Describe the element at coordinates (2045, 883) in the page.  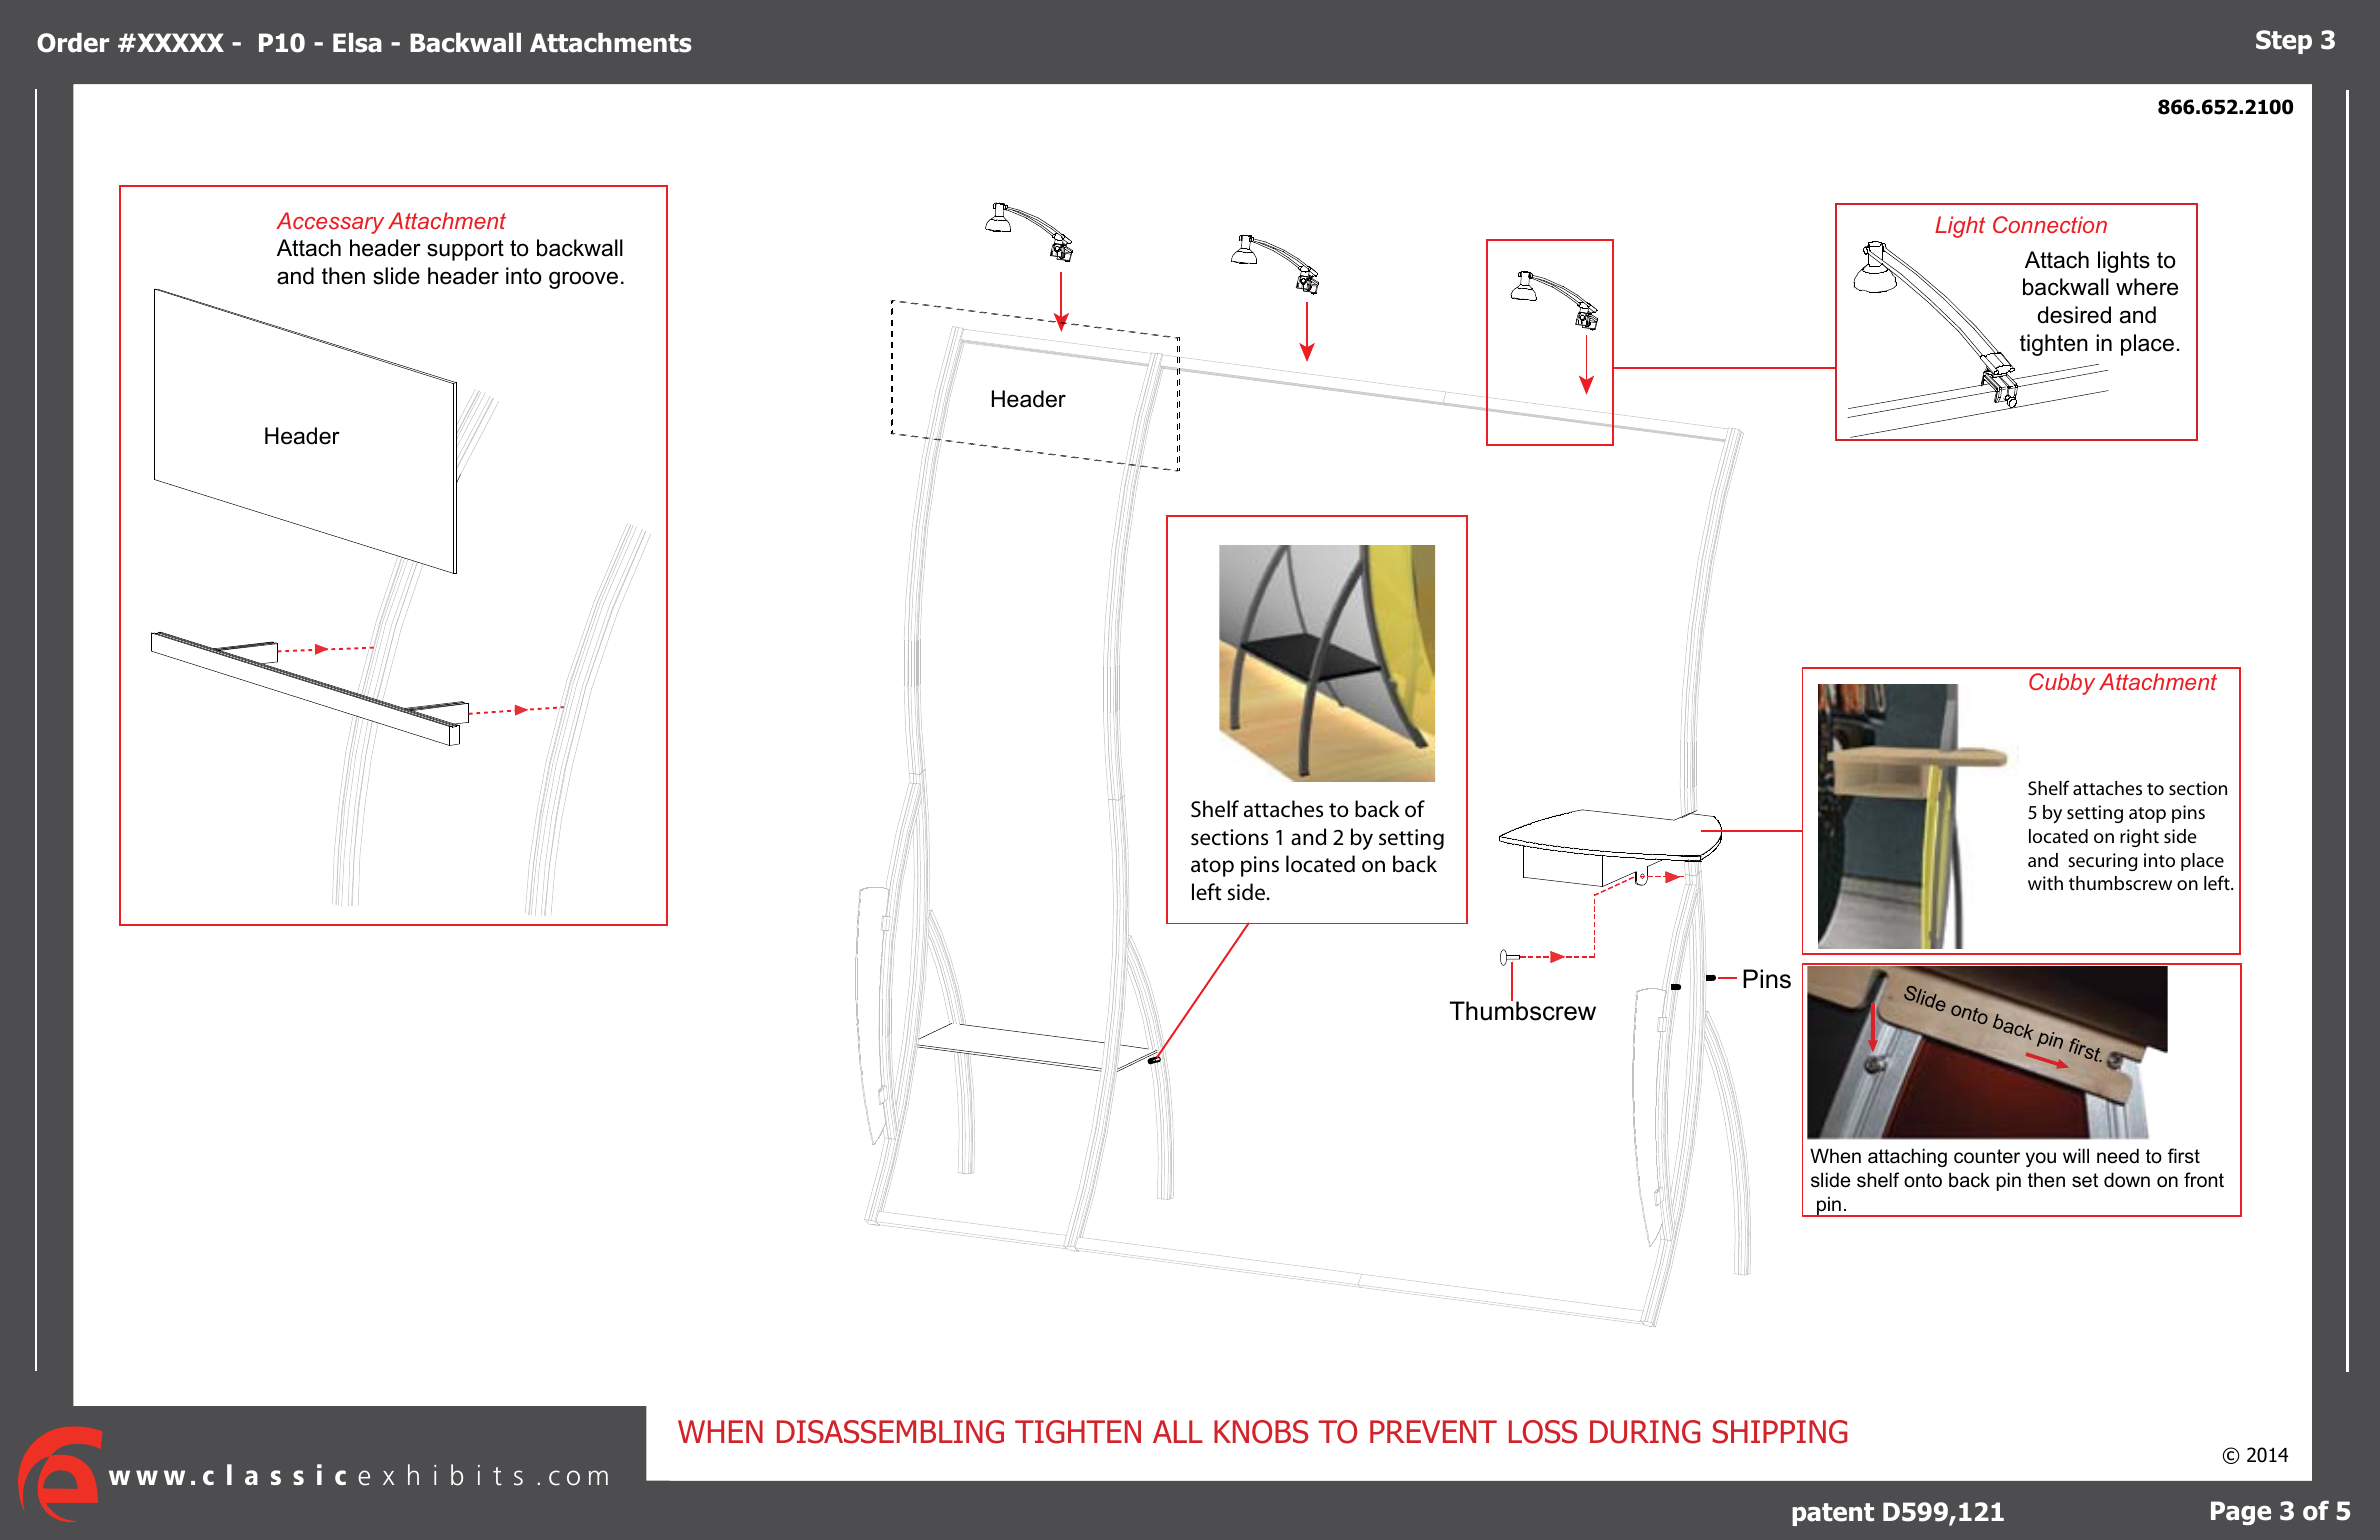
I see `with` at that location.
